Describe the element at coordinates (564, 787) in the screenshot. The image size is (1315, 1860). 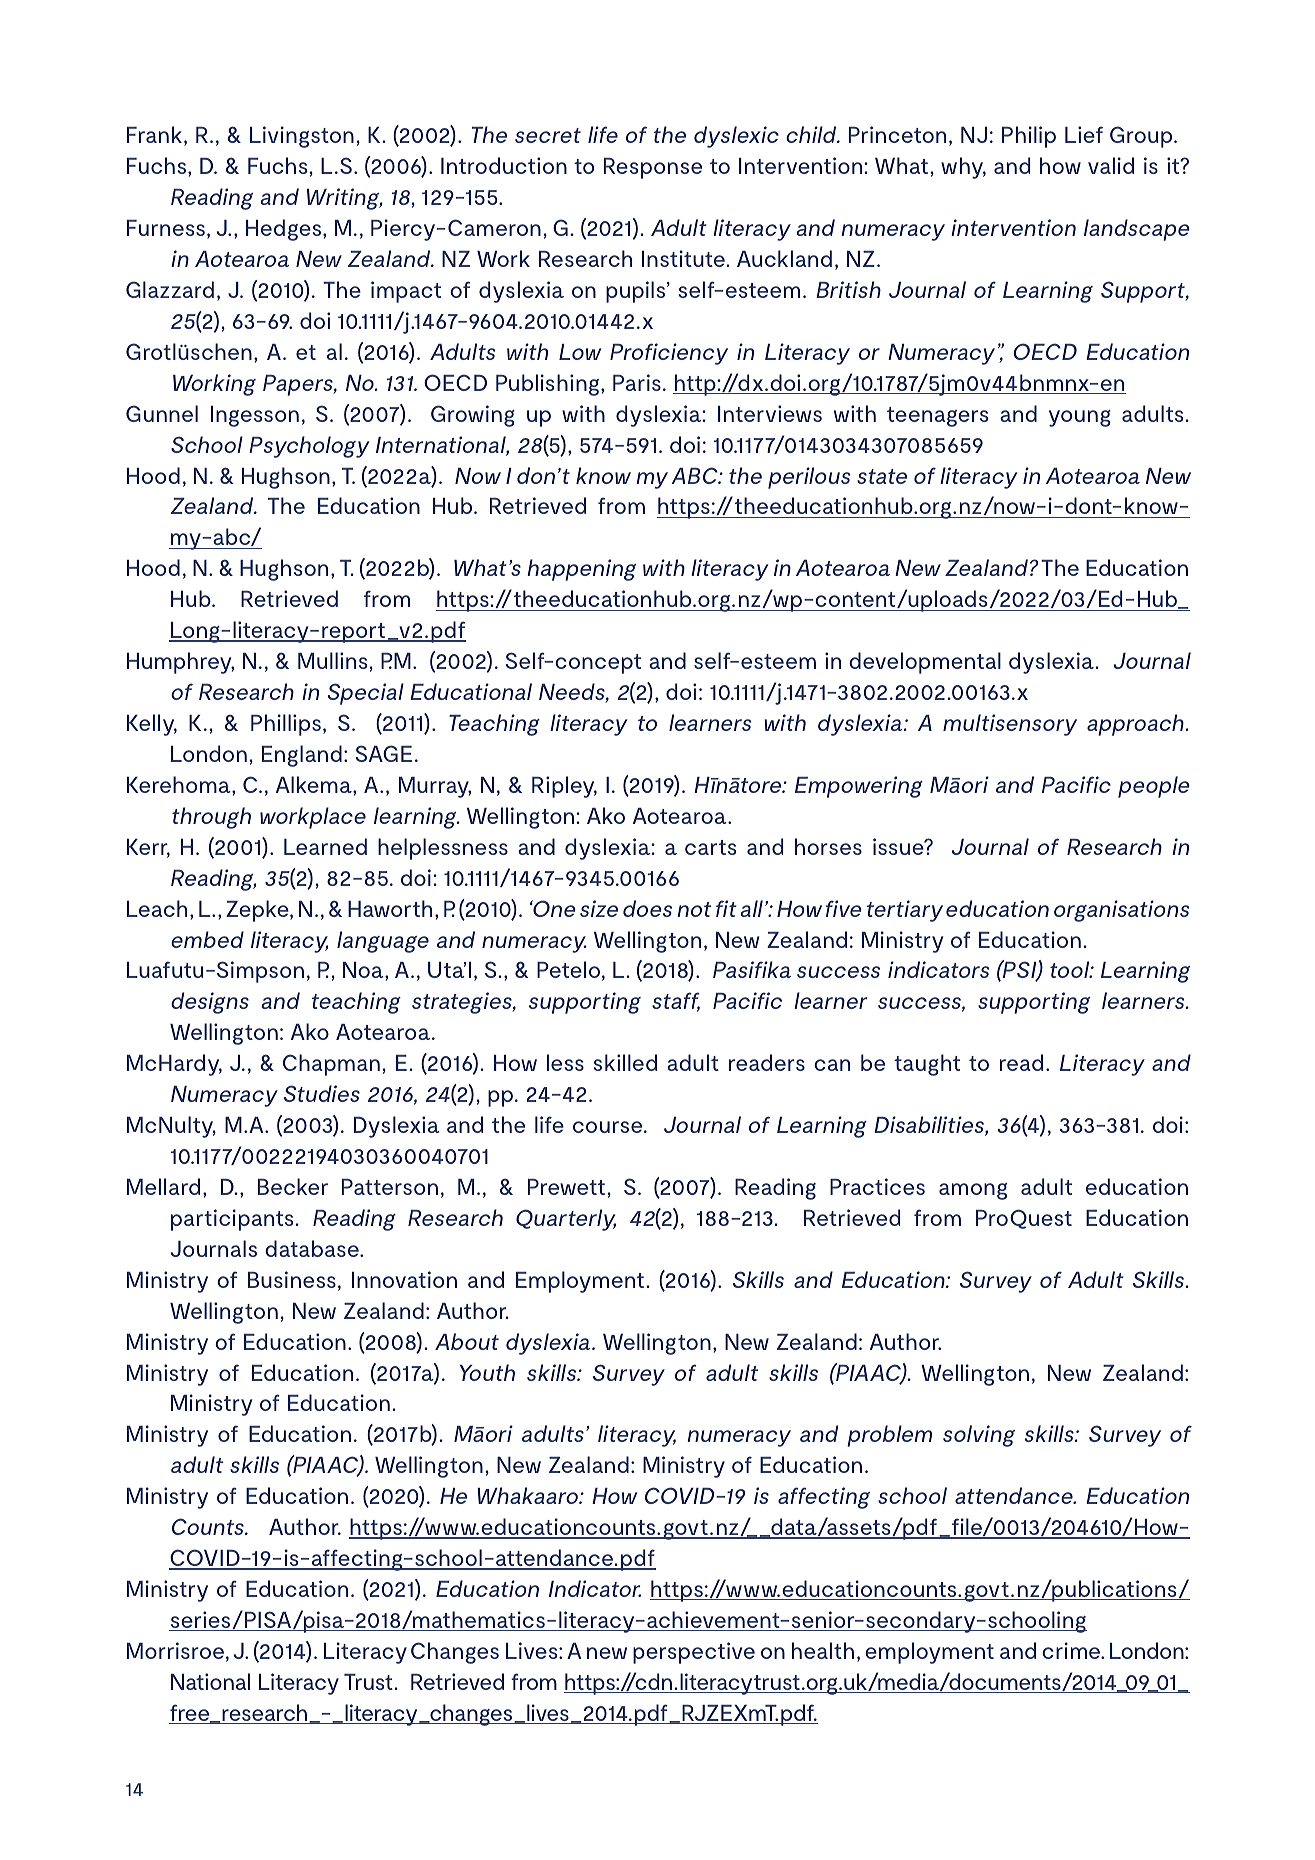
I see `Ripley` at that location.
